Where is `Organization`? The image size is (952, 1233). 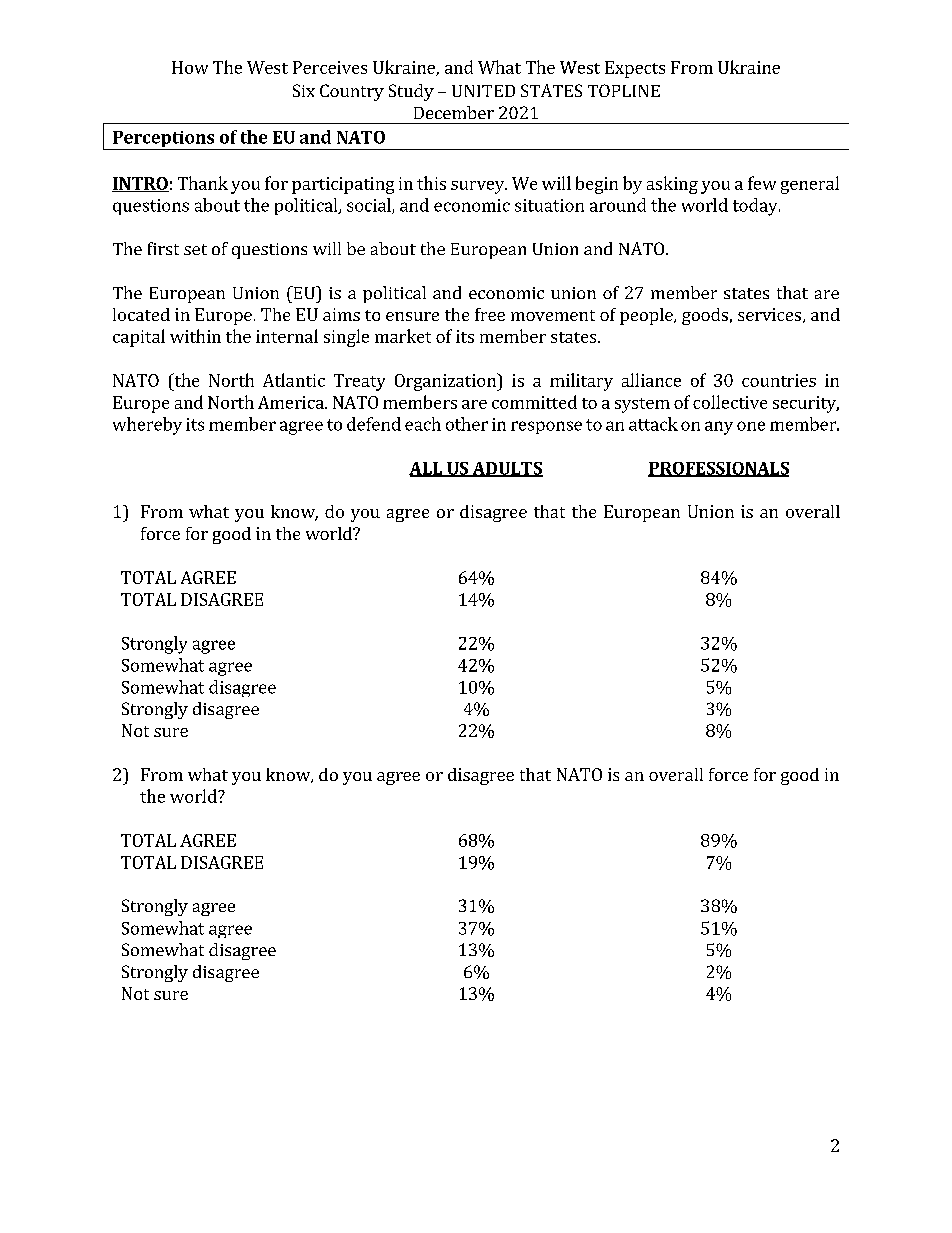 Organization is located at coordinates (446, 382).
